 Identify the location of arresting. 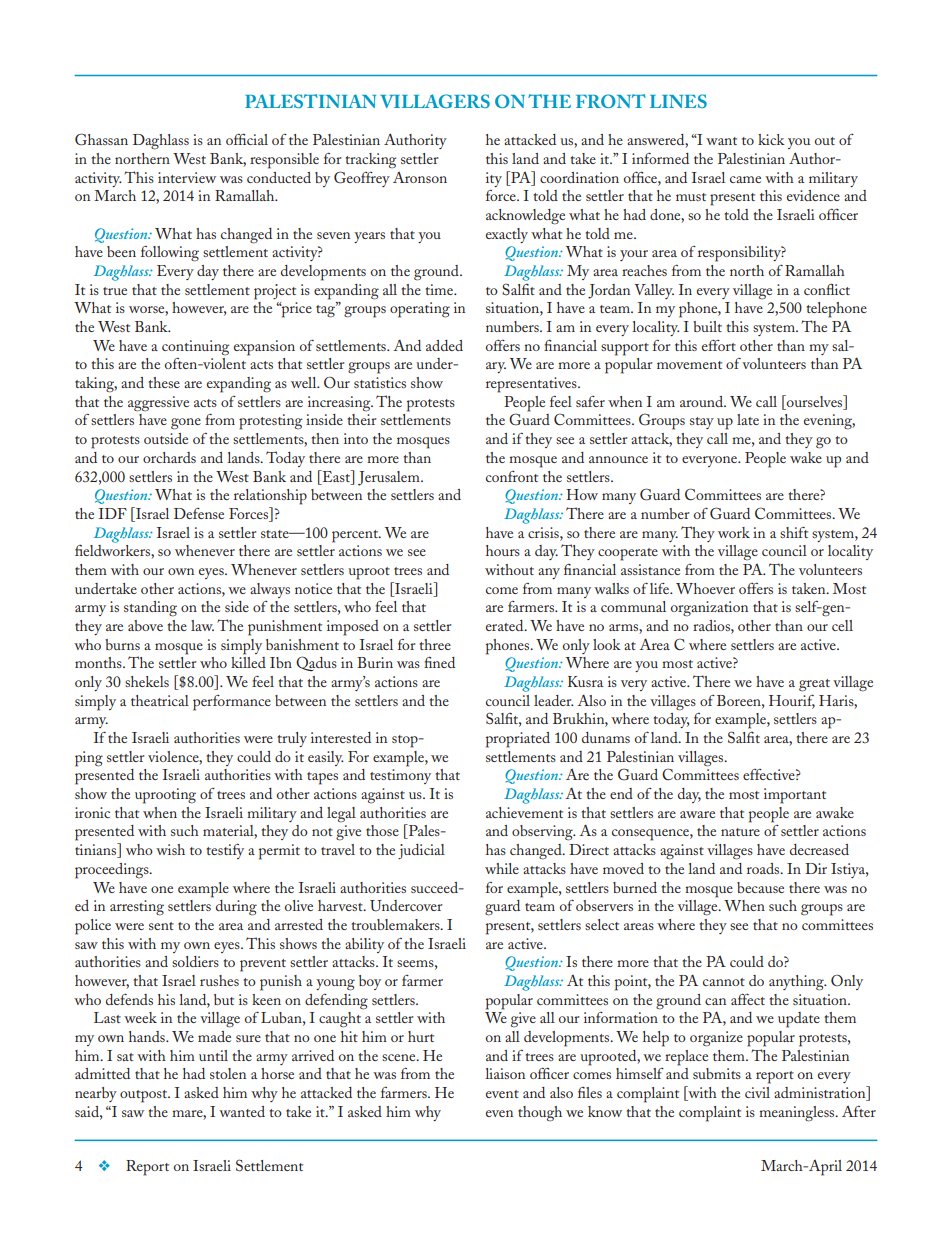
(137, 908).
